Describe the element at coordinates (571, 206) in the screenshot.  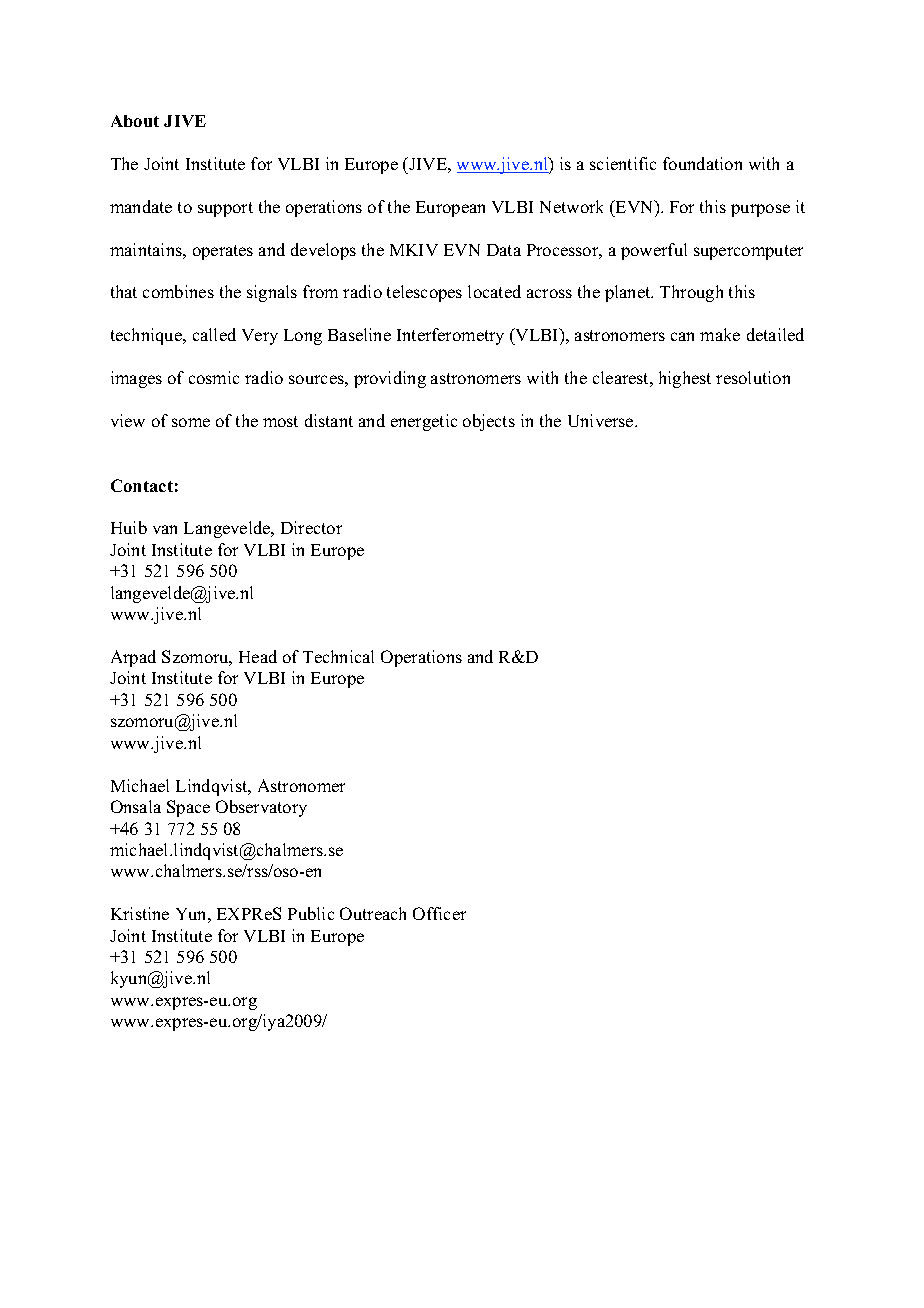
I see `Network` at that location.
